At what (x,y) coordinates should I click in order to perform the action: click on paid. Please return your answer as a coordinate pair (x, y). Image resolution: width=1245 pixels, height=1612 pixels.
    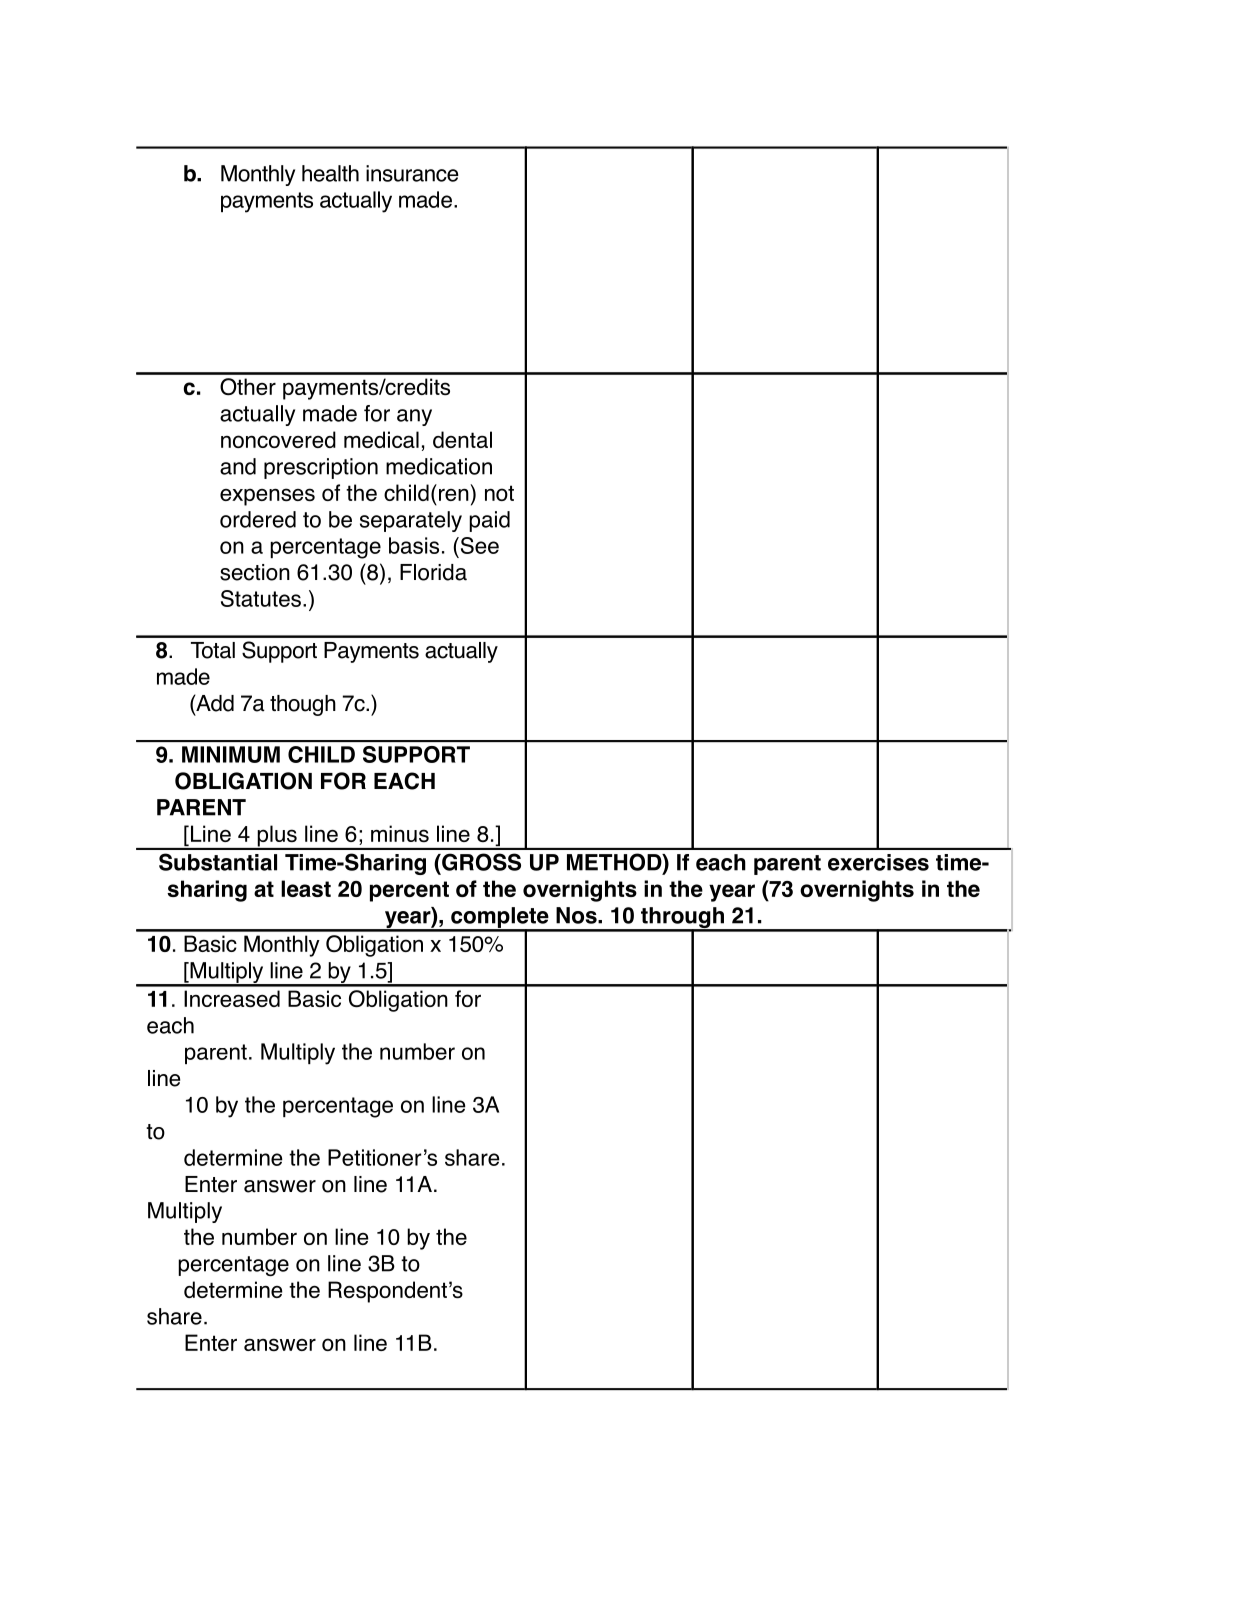
    Looking at the image, I should click on (489, 521).
